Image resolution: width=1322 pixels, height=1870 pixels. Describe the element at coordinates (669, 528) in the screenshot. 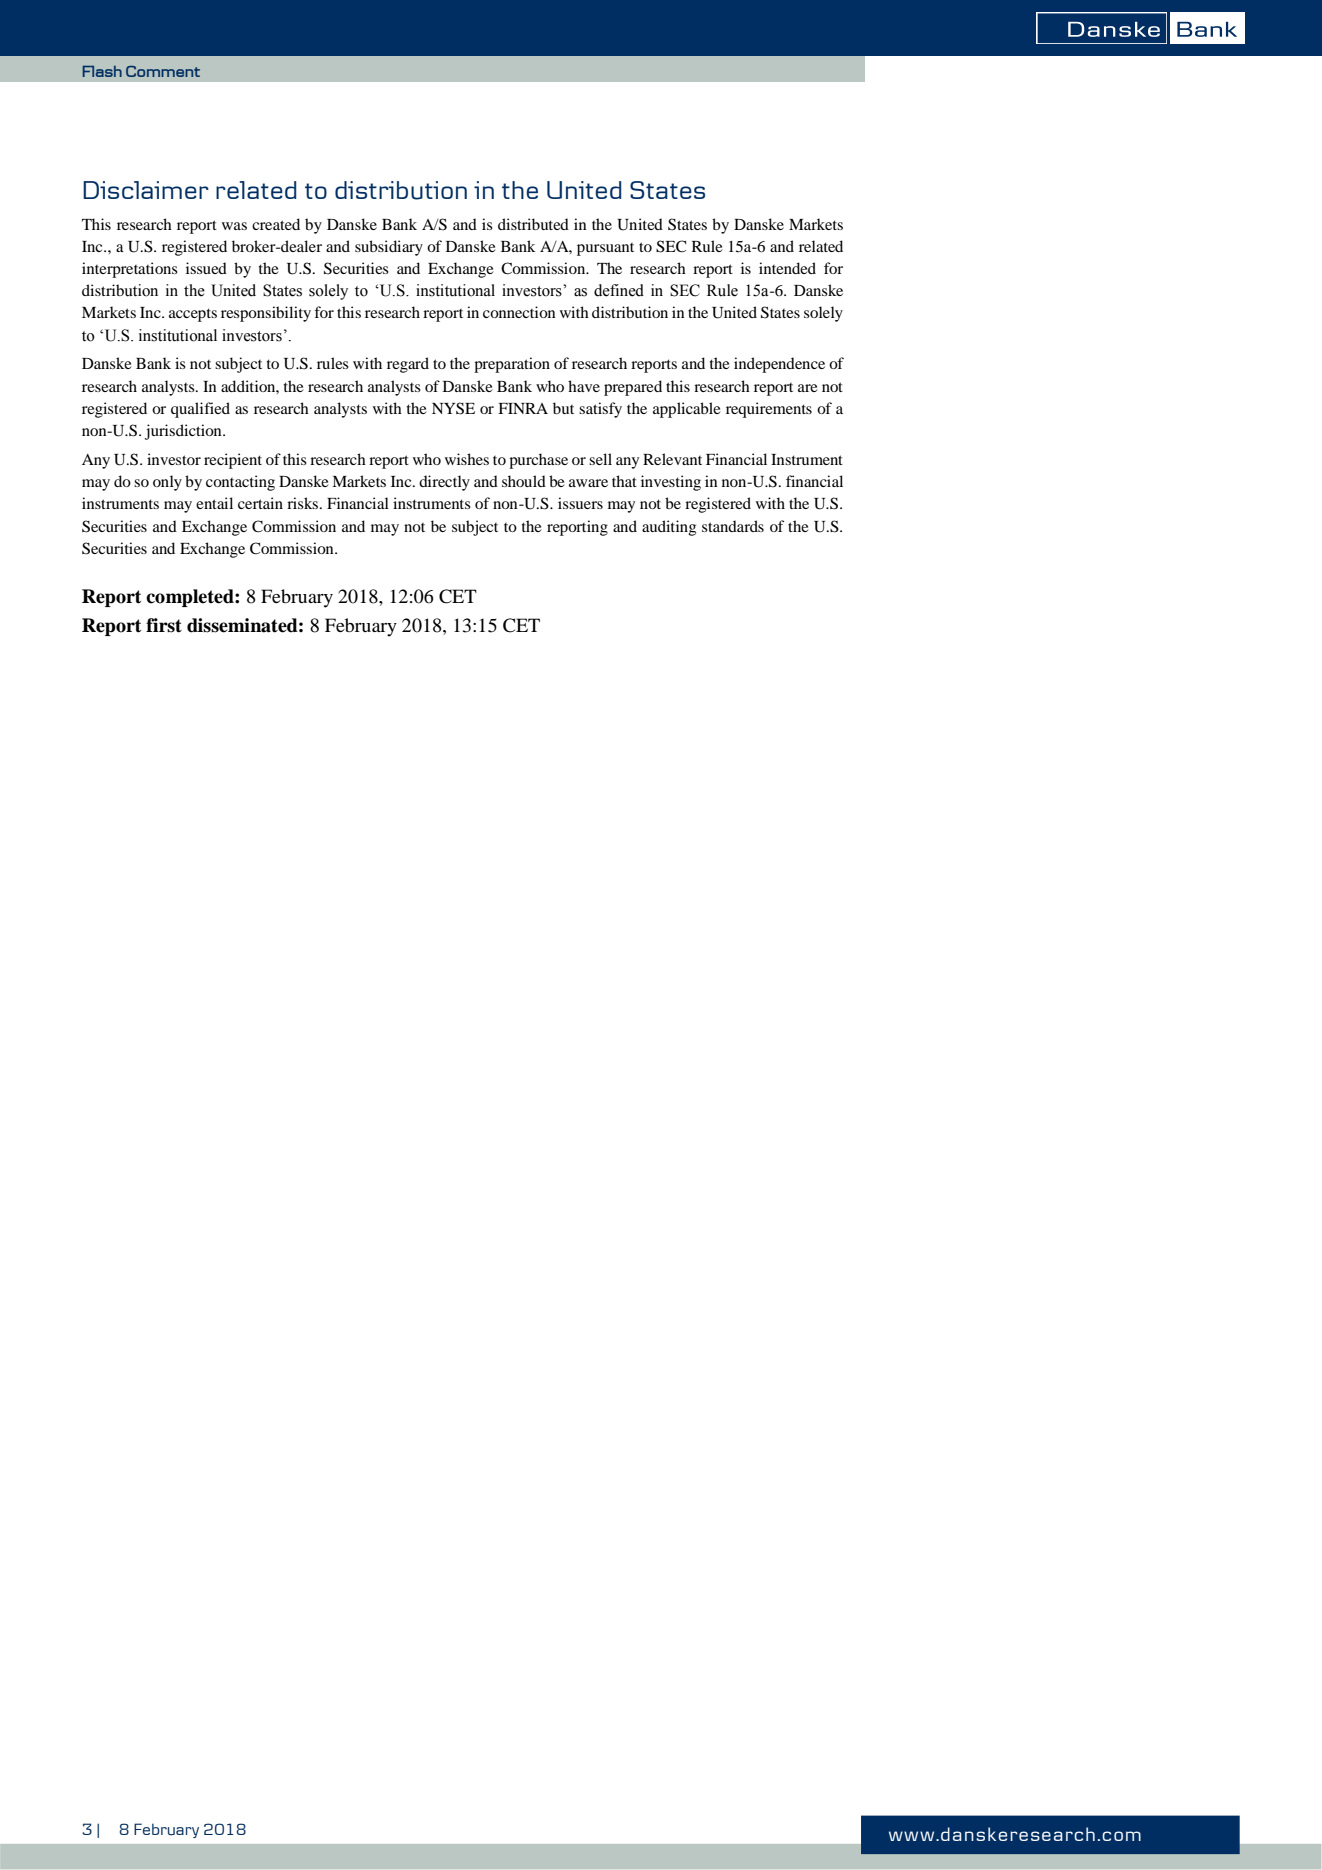

I see `auditing` at that location.
